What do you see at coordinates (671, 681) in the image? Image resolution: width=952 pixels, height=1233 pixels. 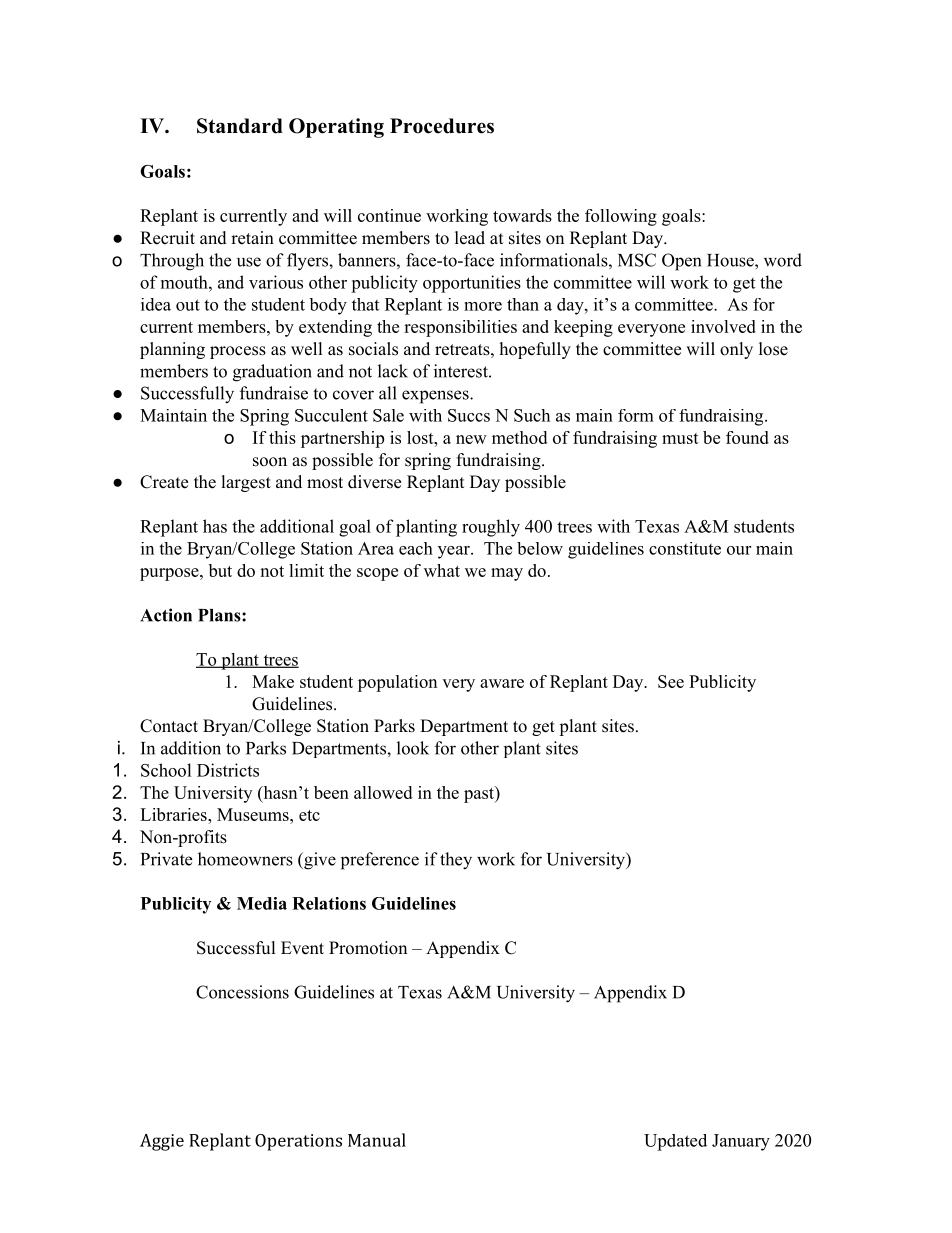 I see `See` at bounding box center [671, 681].
